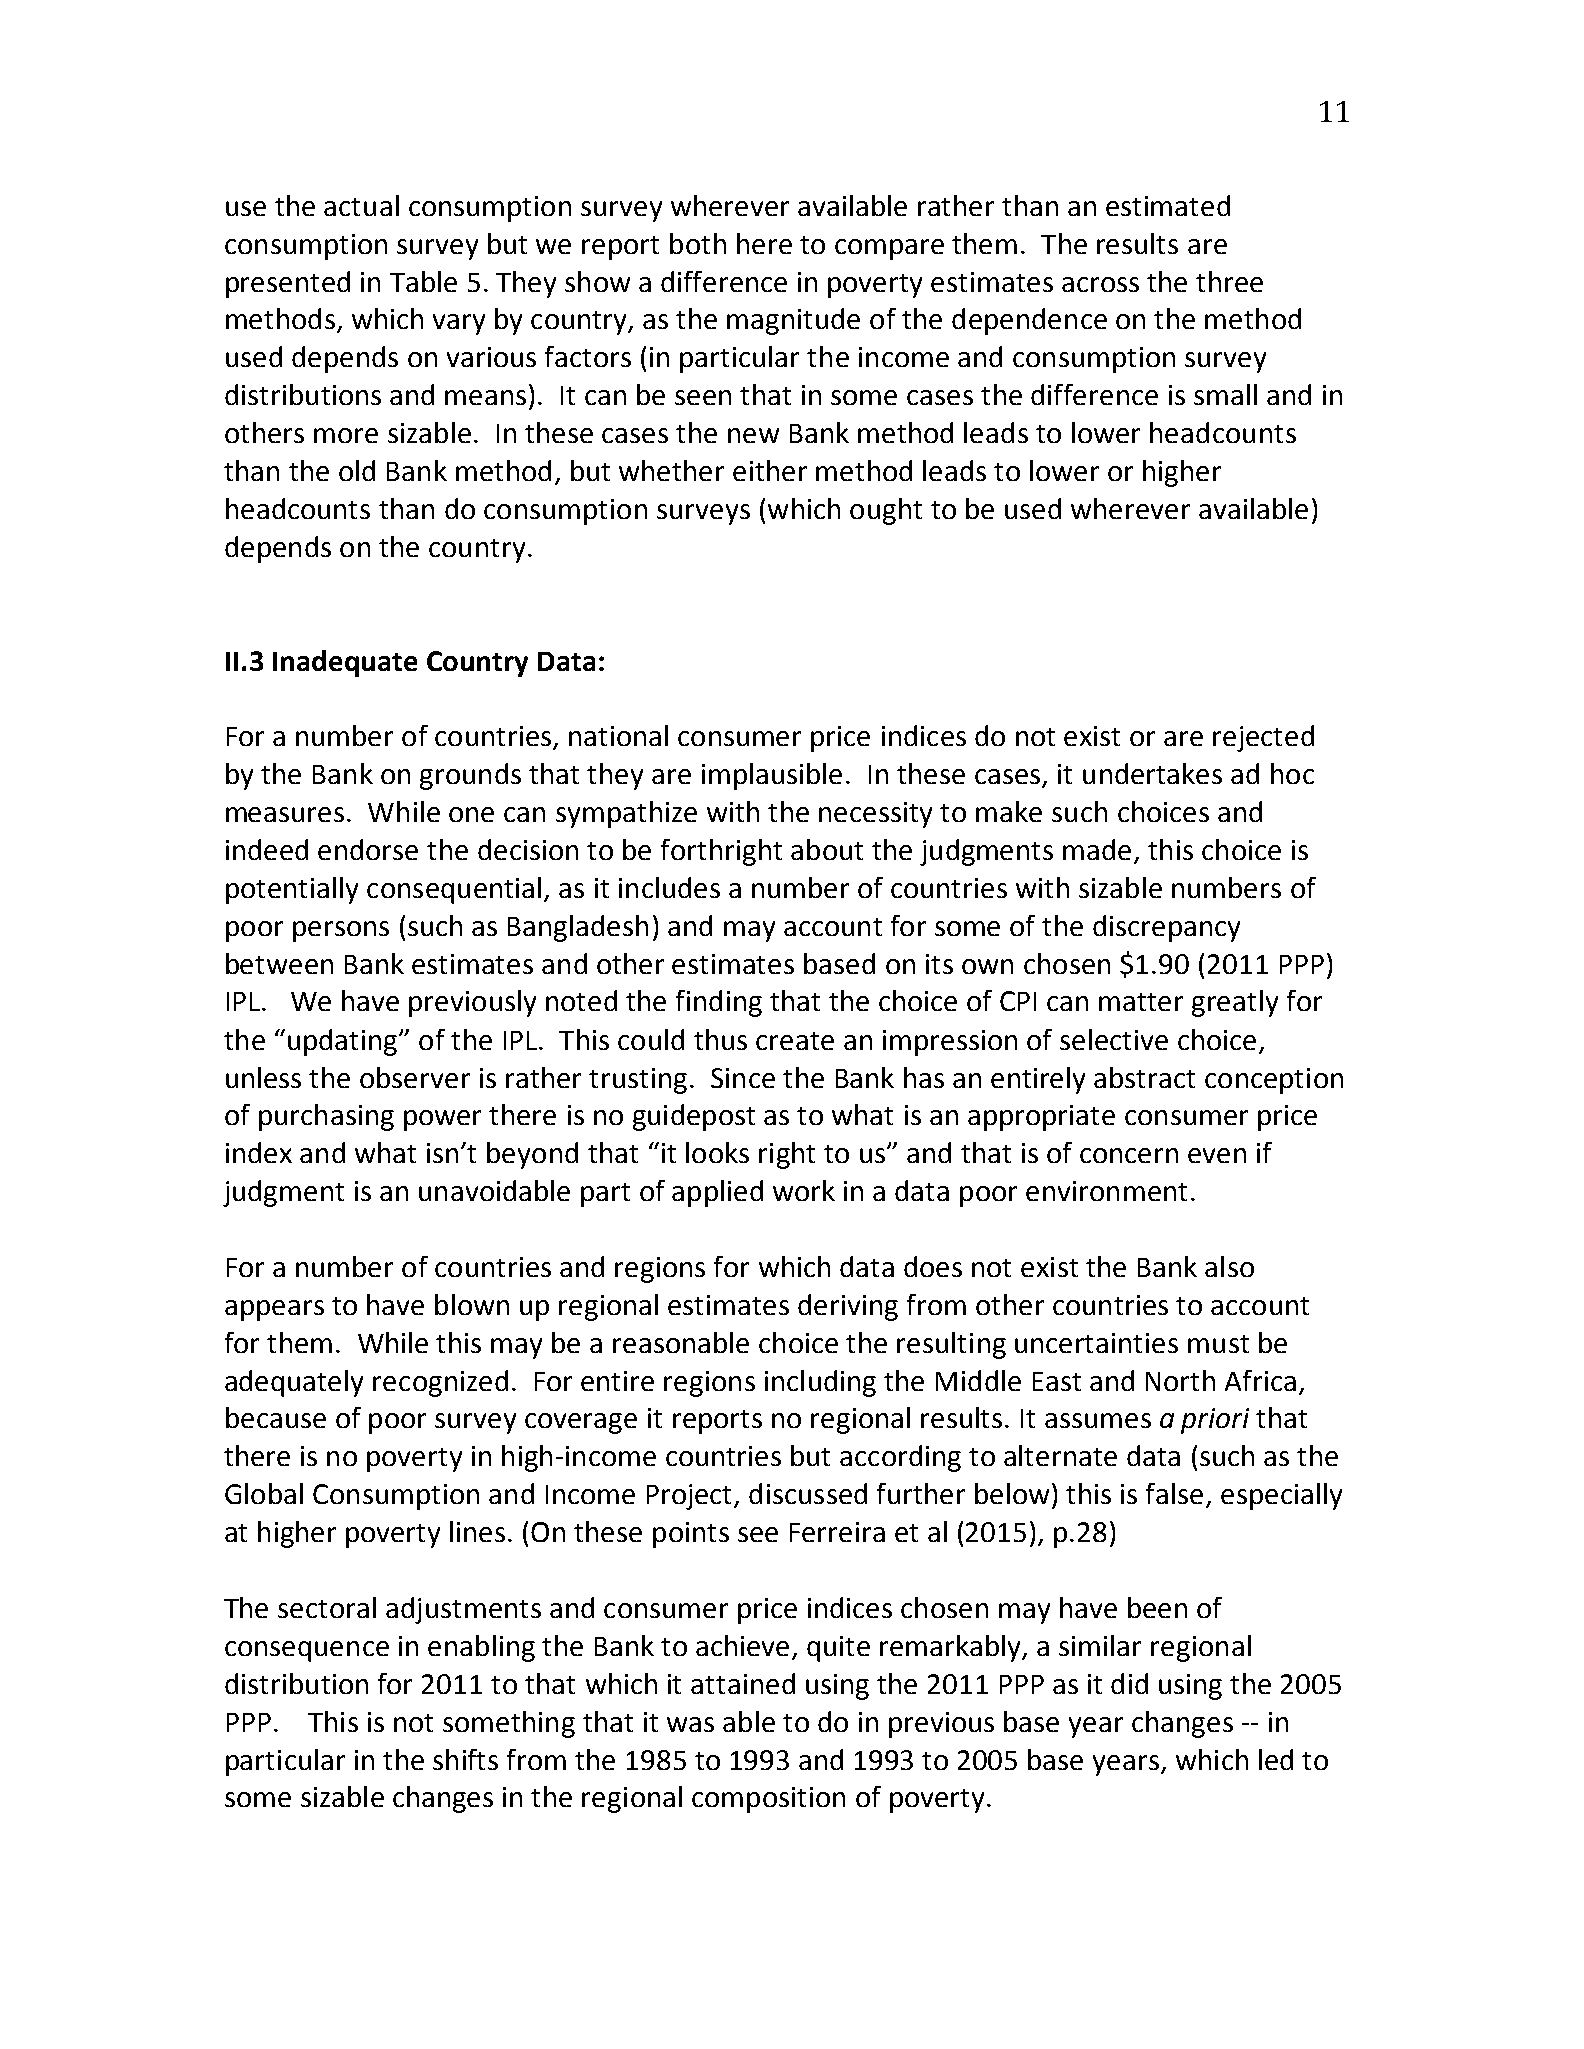  What do you see at coordinates (768, 1800) in the screenshot?
I see `composition` at bounding box center [768, 1800].
